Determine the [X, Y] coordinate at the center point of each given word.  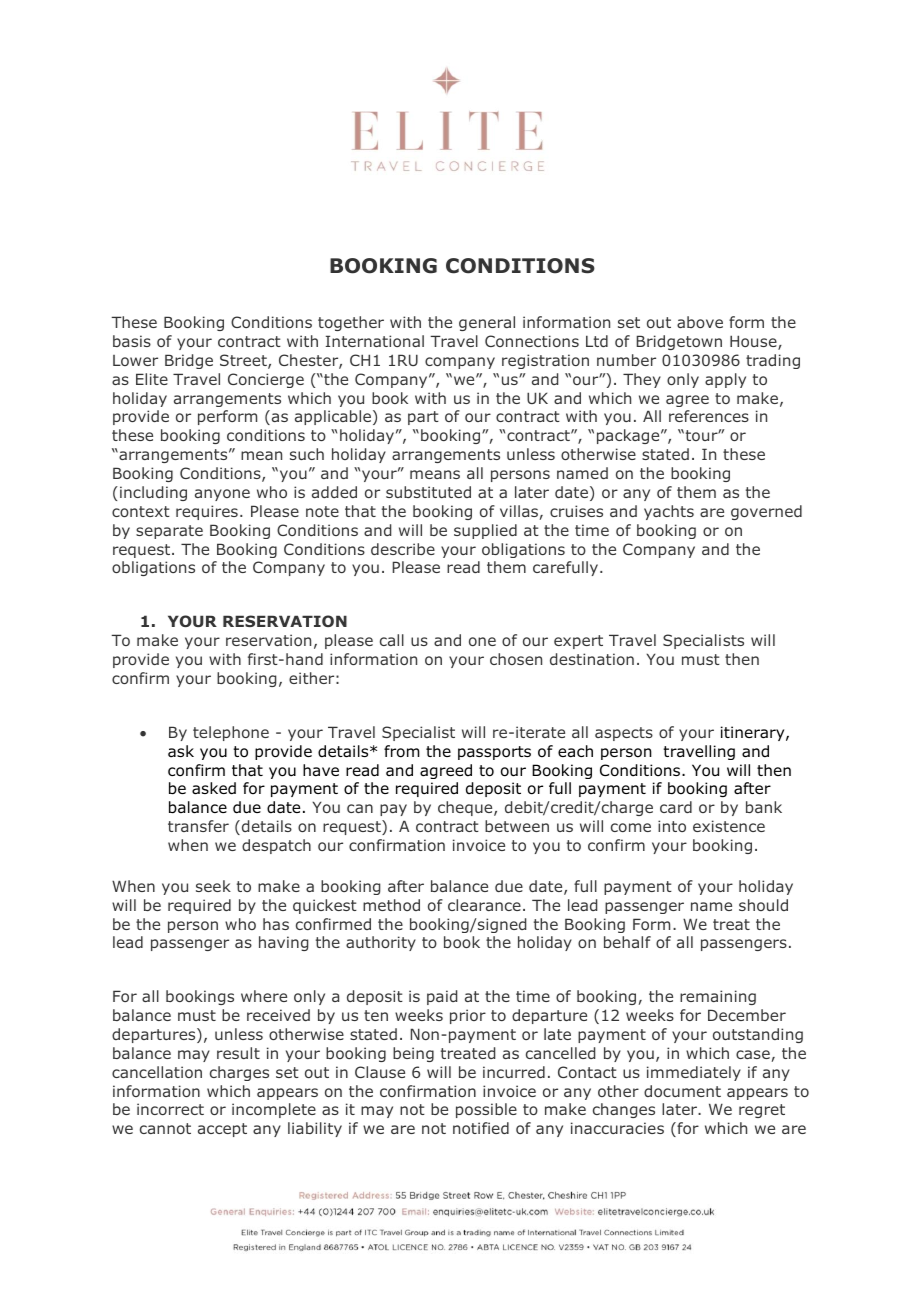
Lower [135, 360]
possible [486, 1110]
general [487, 323]
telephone [231, 733]
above [700, 322]
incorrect [170, 1109]
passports [494, 753]
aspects [624, 734]
